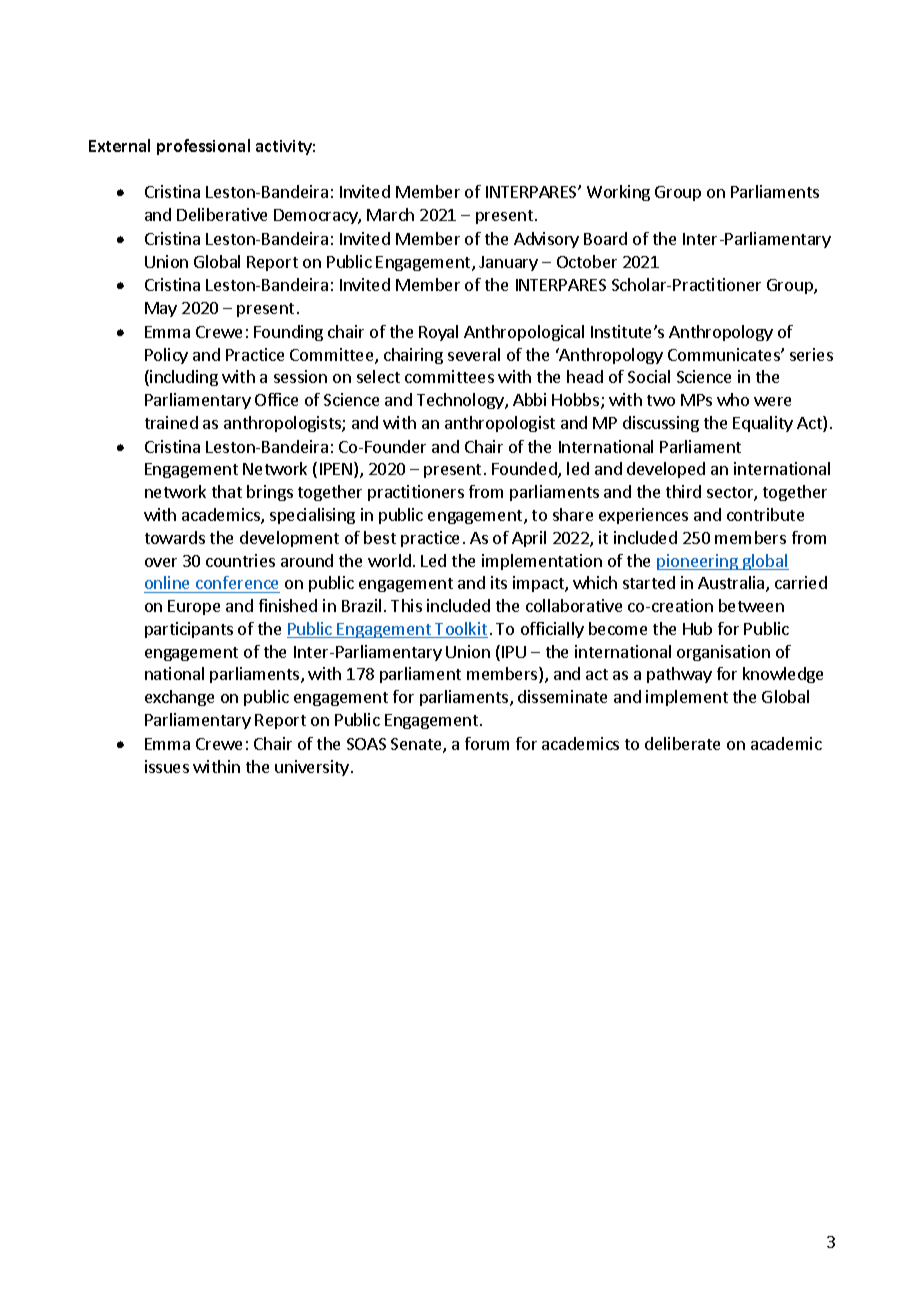  What do you see at coordinates (167, 766) in the screenshot?
I see `issues` at bounding box center [167, 766].
